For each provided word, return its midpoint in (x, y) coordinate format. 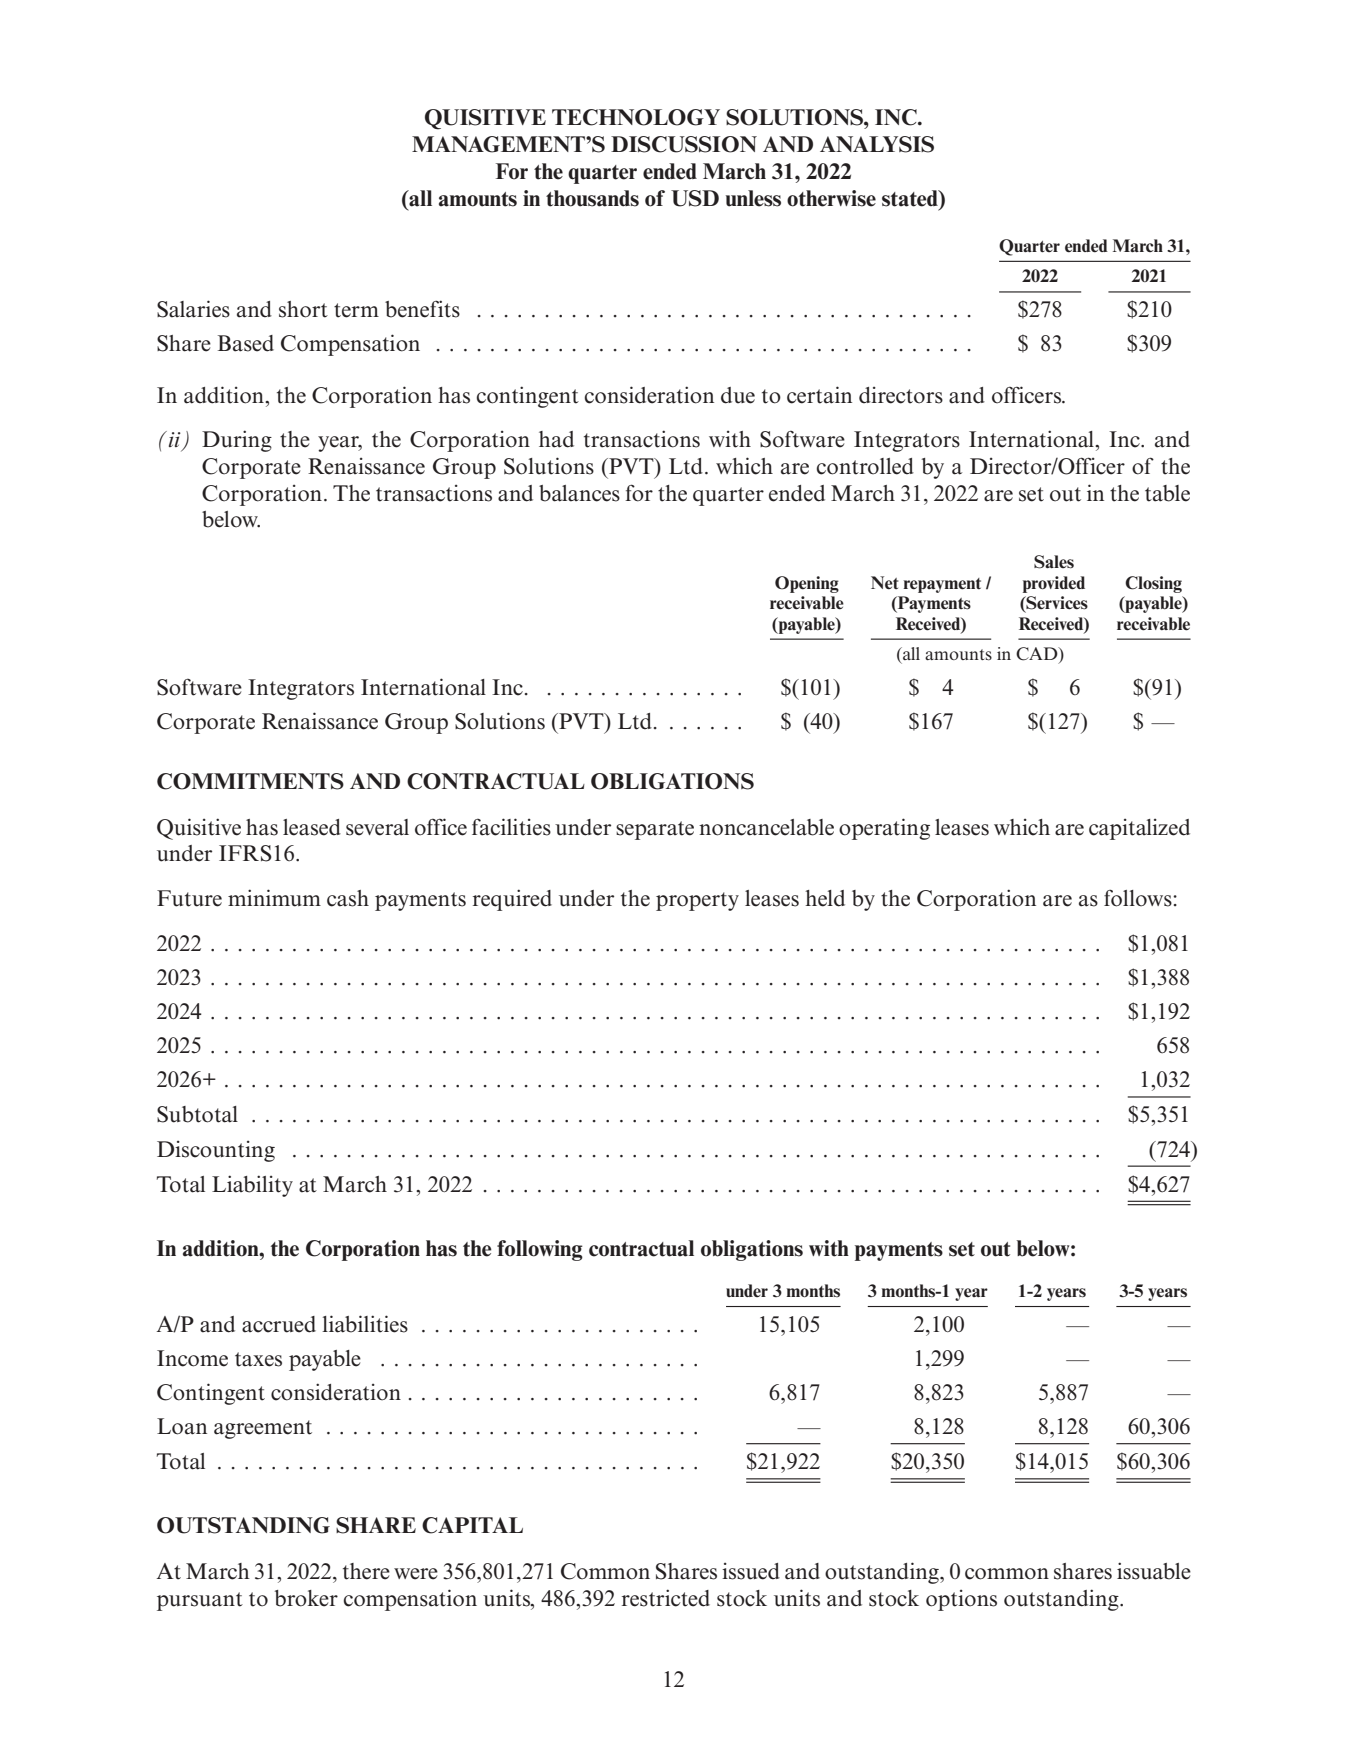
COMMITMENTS (250, 781)
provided (1054, 584)
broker (306, 1598)
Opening (807, 584)
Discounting (216, 1151)
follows (1139, 898)
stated (911, 198)
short (303, 309)
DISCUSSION (684, 144)
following (540, 1250)
